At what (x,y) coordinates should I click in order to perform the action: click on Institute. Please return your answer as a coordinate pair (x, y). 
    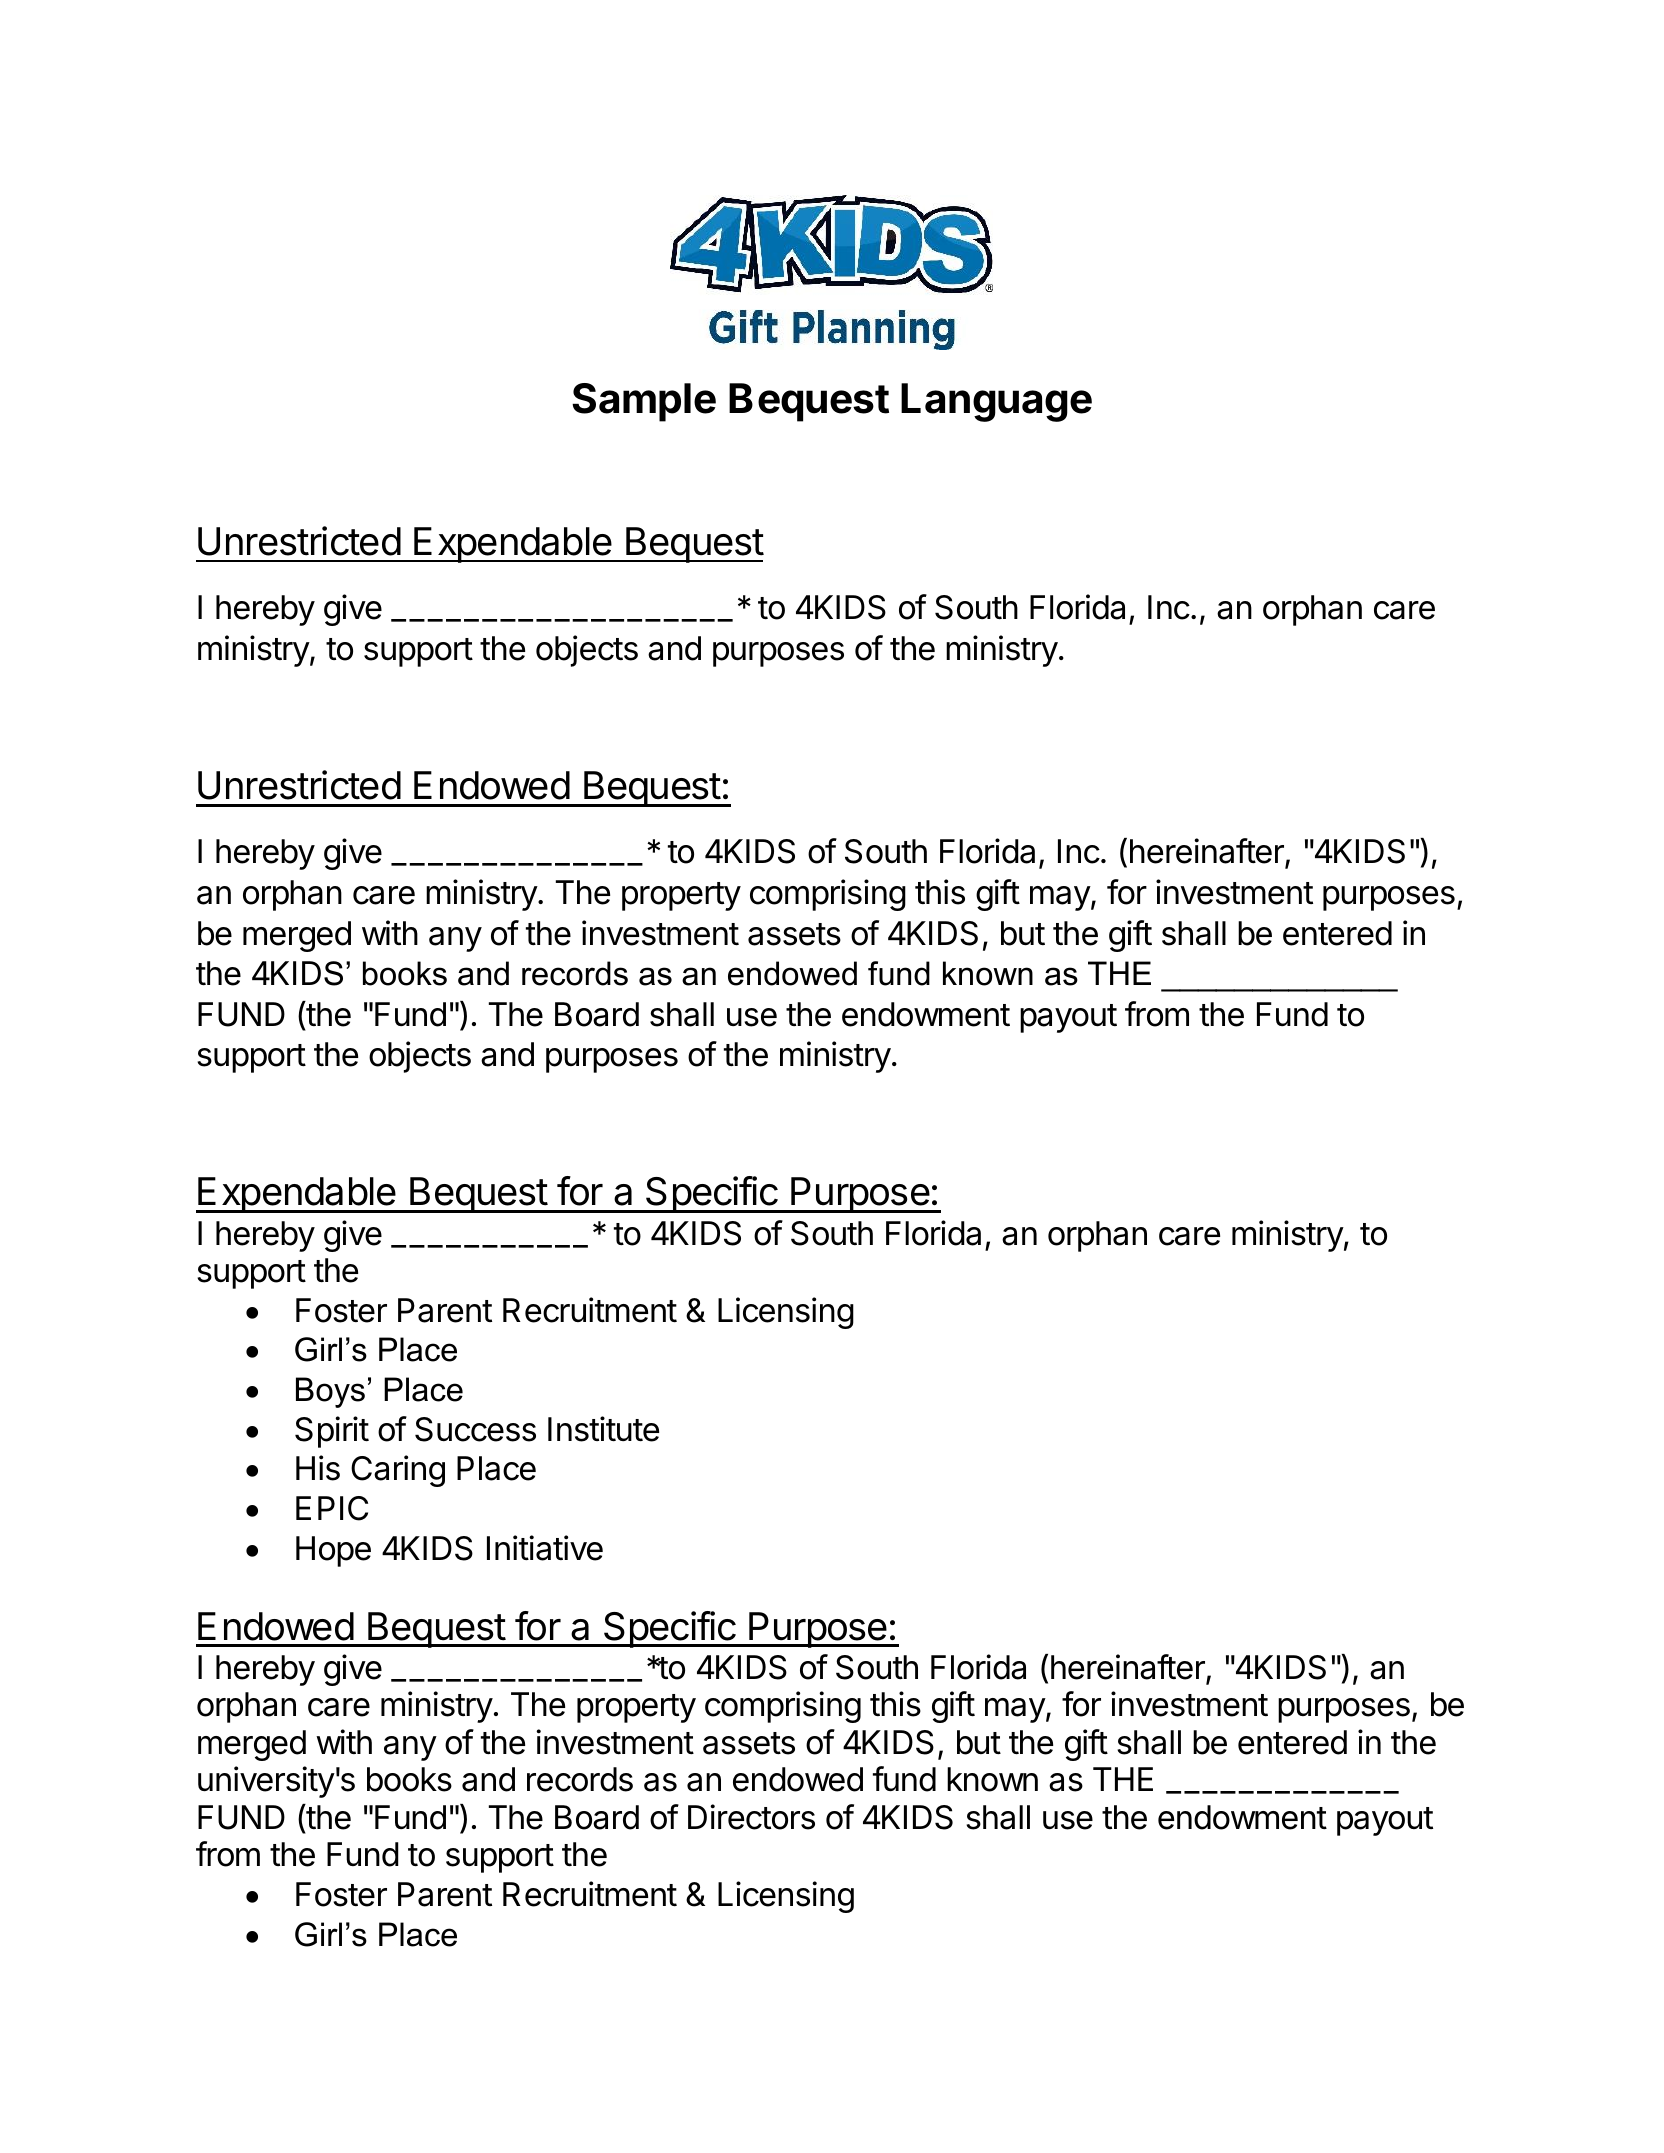
    Looking at the image, I should click on (603, 1429).
